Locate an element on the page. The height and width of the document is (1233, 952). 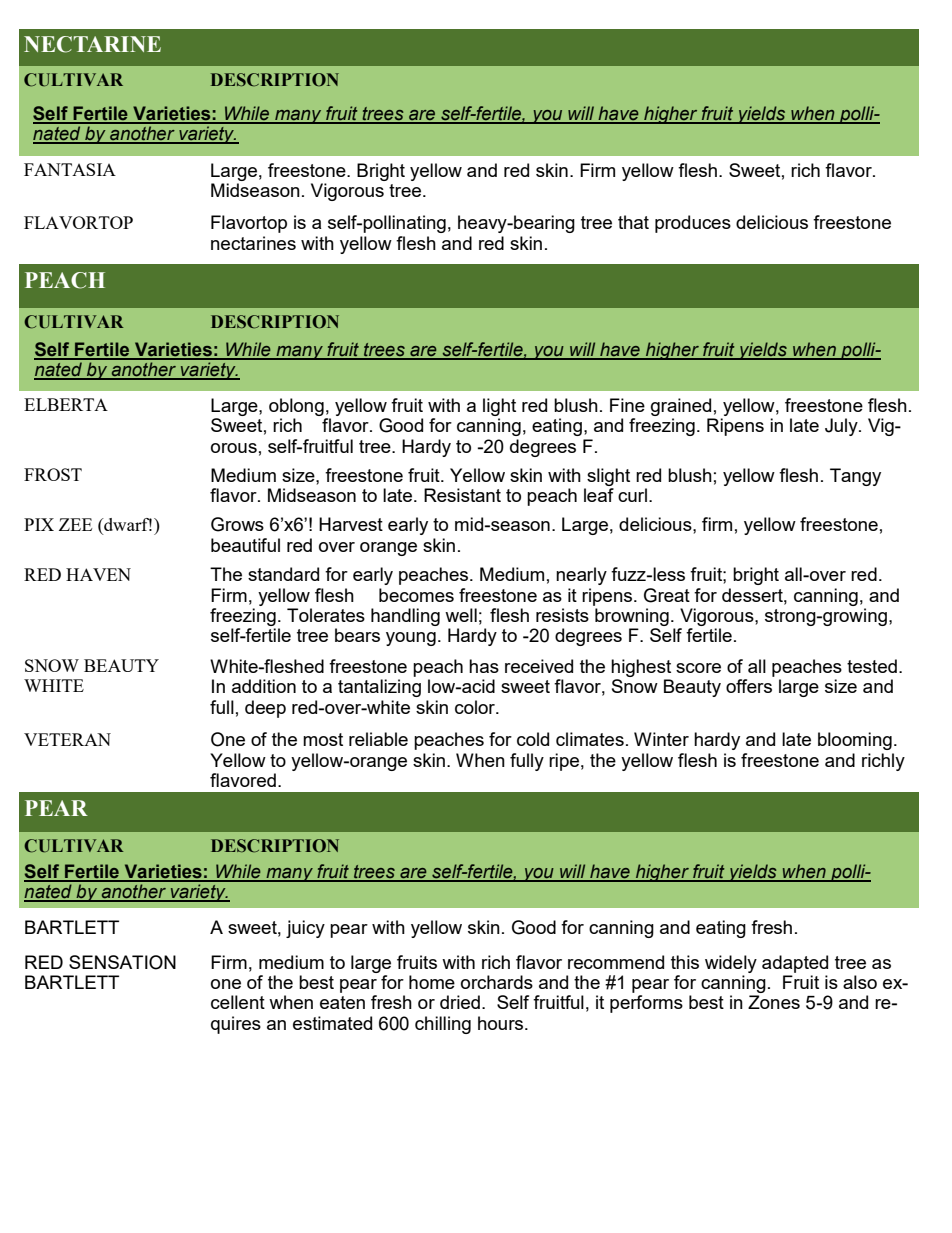
SENSATION is located at coordinates (122, 962).
